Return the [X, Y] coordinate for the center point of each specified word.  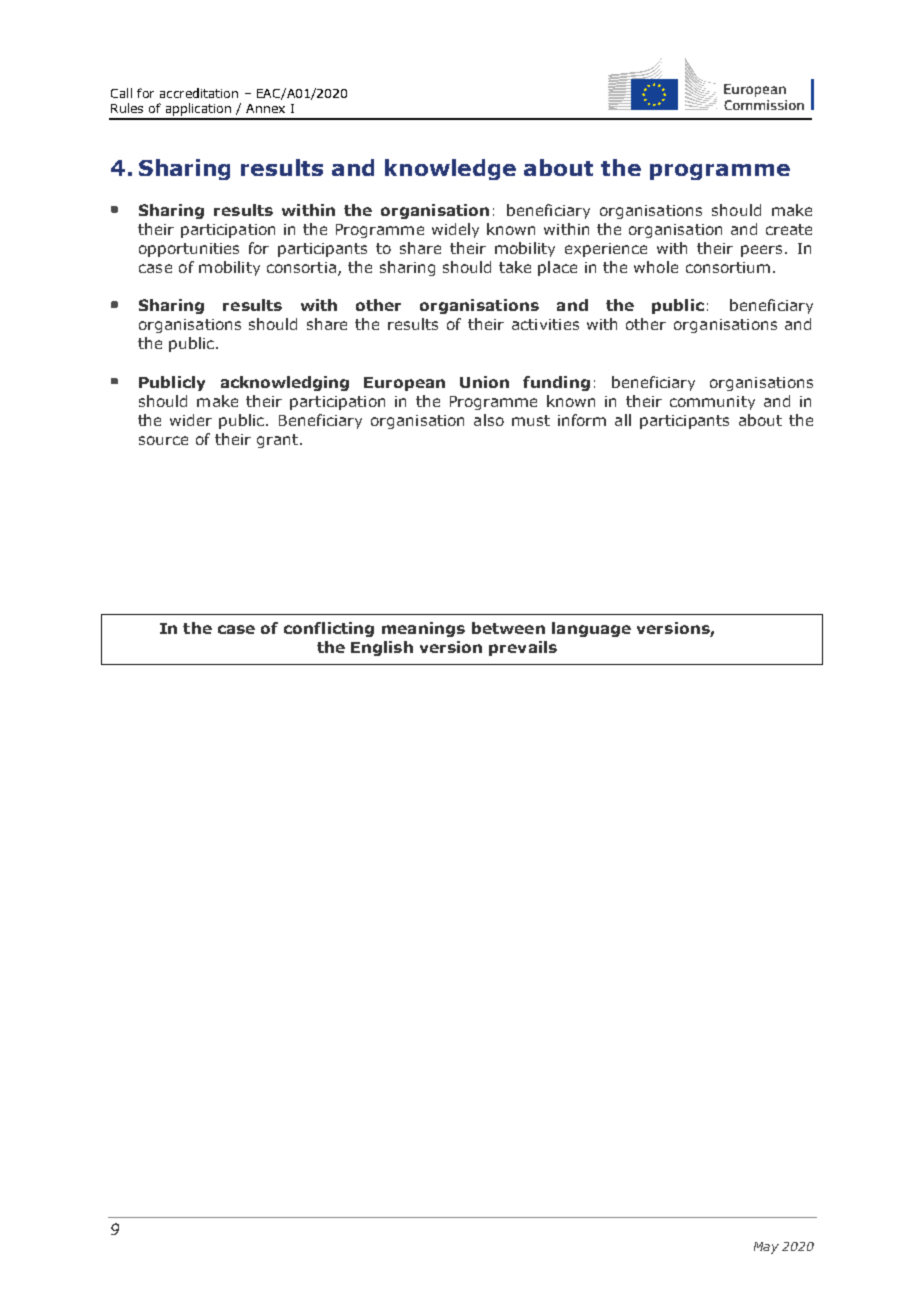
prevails [523, 648]
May [766, 1248]
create [789, 229]
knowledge [450, 169]
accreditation [199, 93]
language [591, 629]
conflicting [329, 629]
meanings [423, 629]
